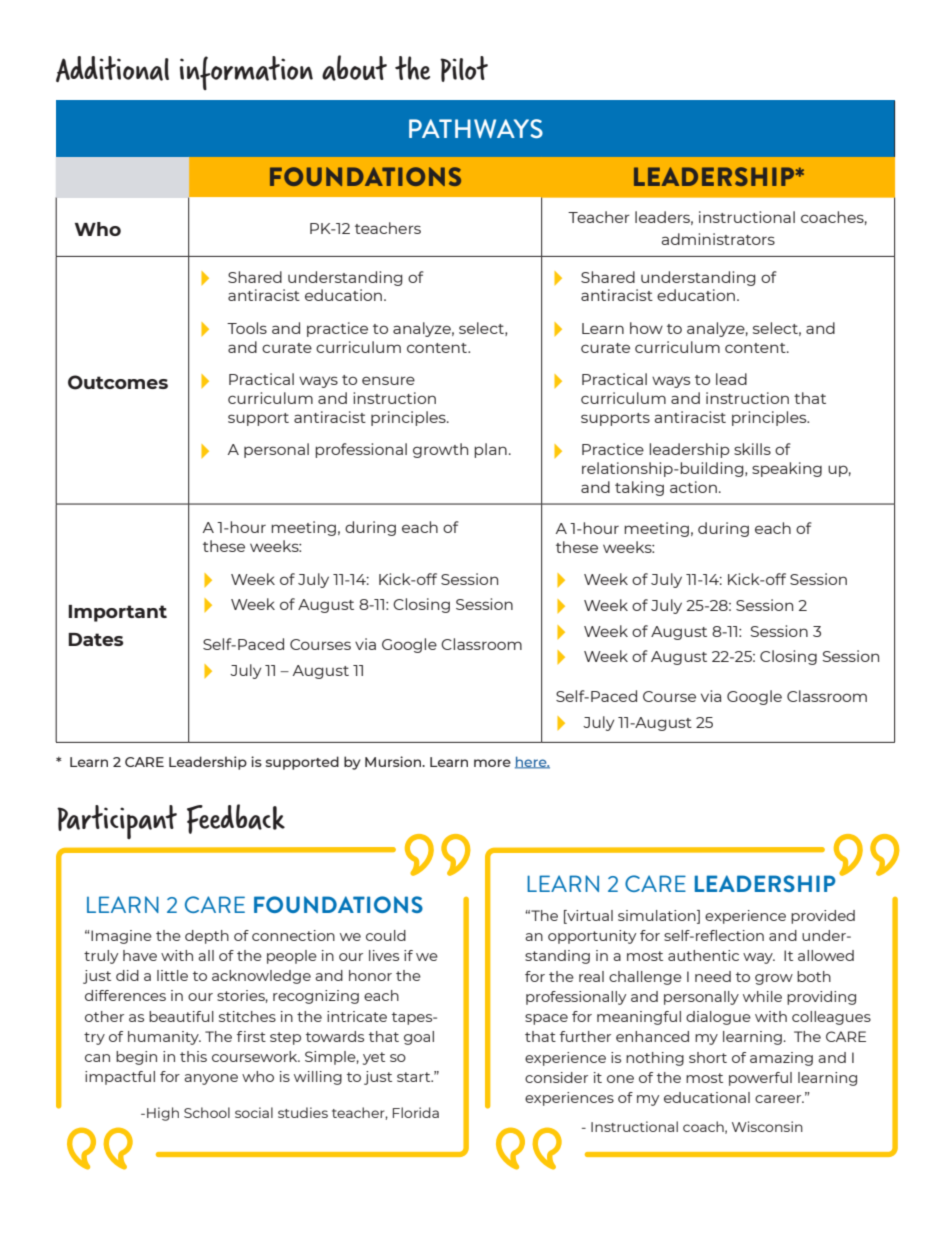 The height and width of the document is (1233, 952). What do you see at coordinates (207, 1112) in the document?
I see `School` at bounding box center [207, 1112].
